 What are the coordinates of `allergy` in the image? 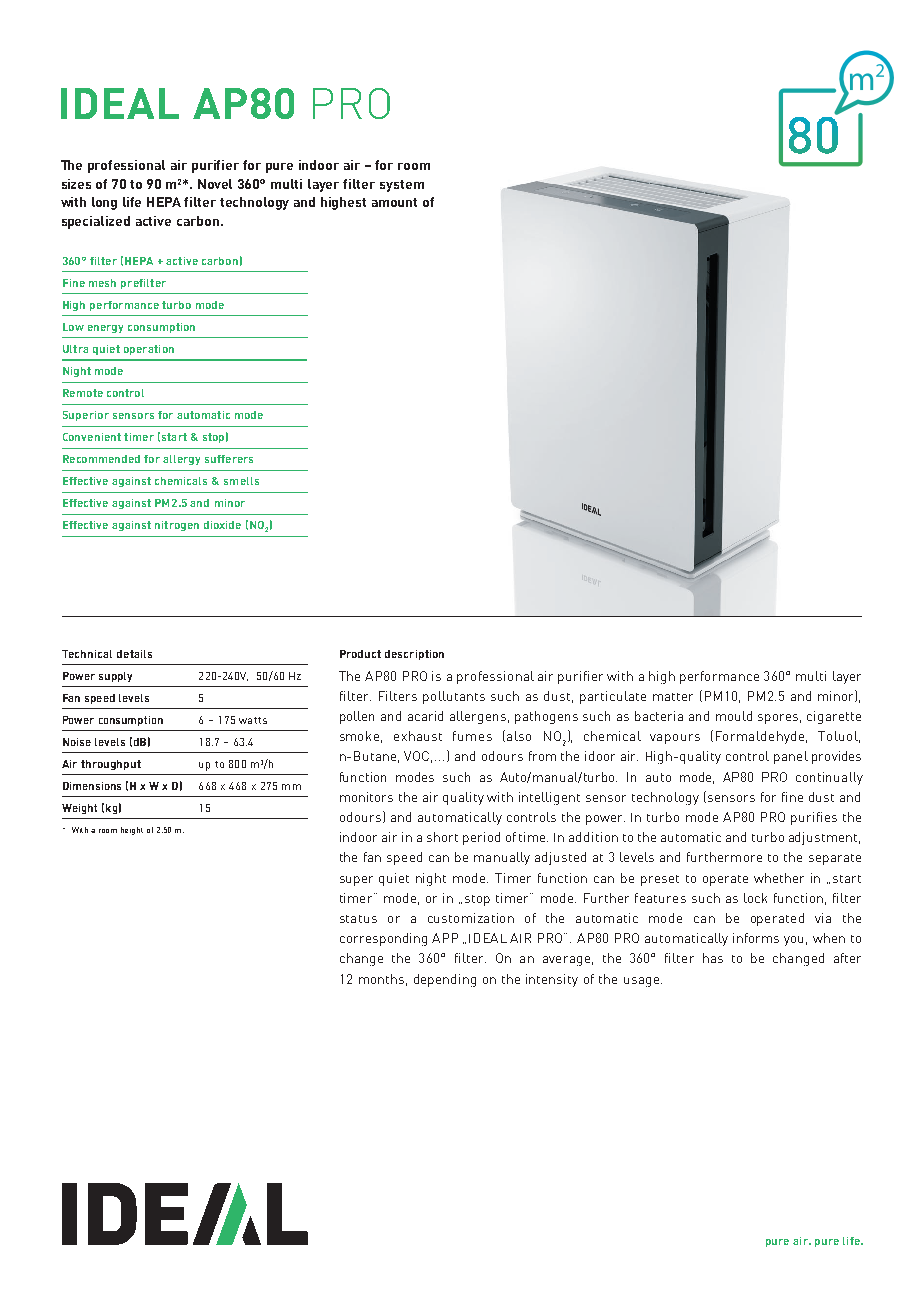 It's located at (181, 460).
